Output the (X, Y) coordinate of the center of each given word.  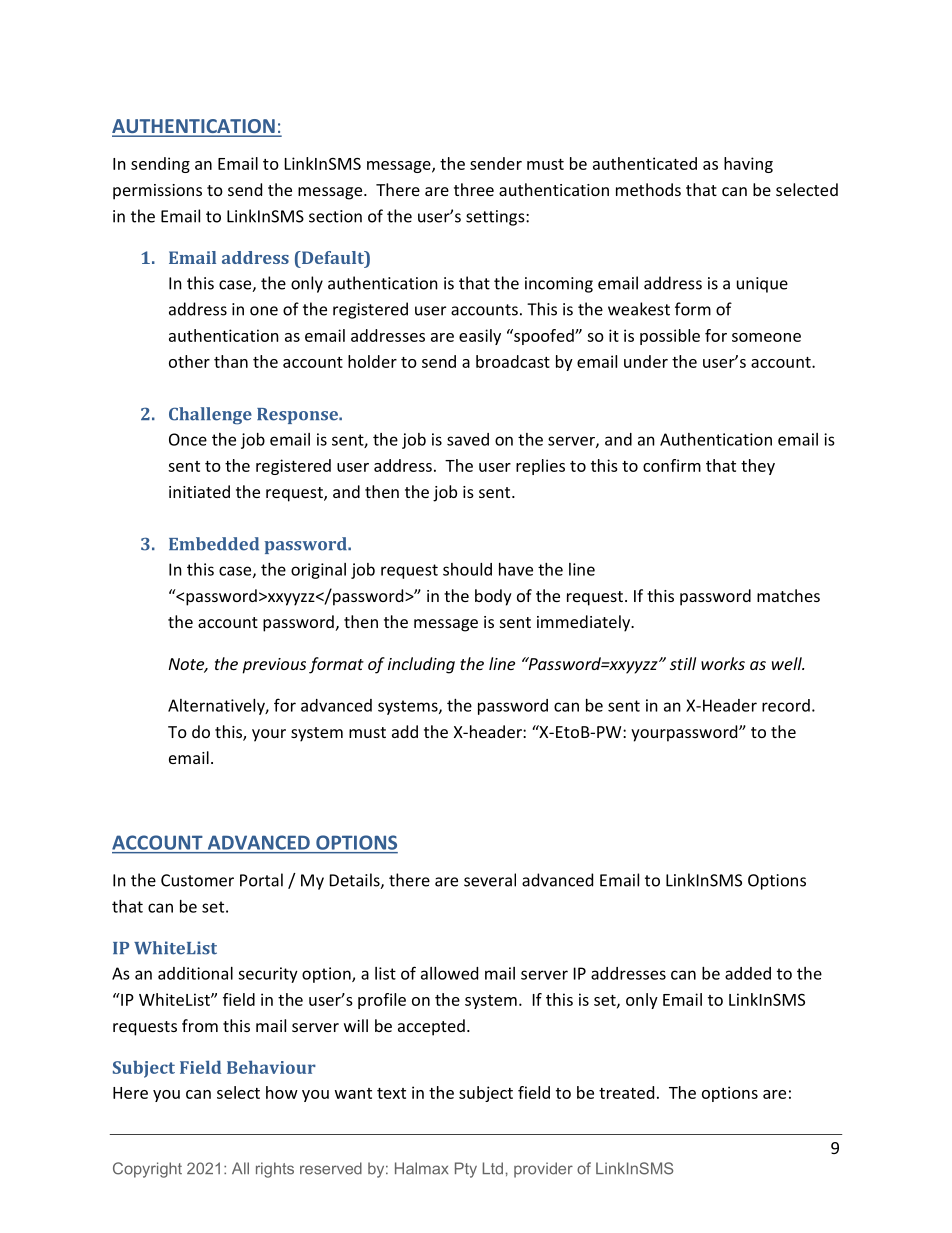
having (748, 165)
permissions (157, 192)
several (490, 880)
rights (275, 1170)
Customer (197, 880)
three (474, 189)
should (467, 569)
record (786, 705)
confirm (672, 465)
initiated (199, 491)
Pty (466, 1170)
